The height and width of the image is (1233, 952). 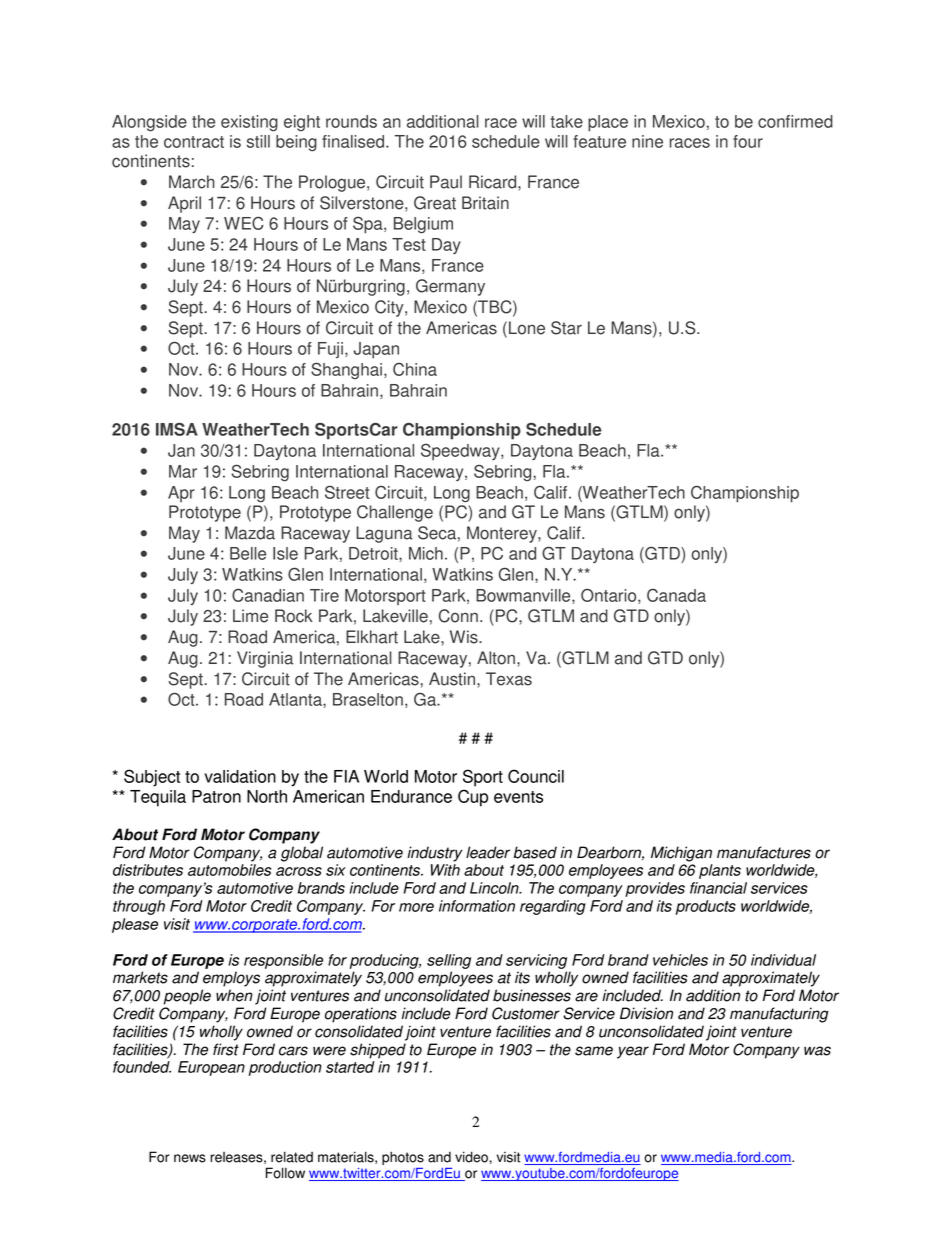 What do you see at coordinates (472, 1157) in the image?
I see `video` at bounding box center [472, 1157].
